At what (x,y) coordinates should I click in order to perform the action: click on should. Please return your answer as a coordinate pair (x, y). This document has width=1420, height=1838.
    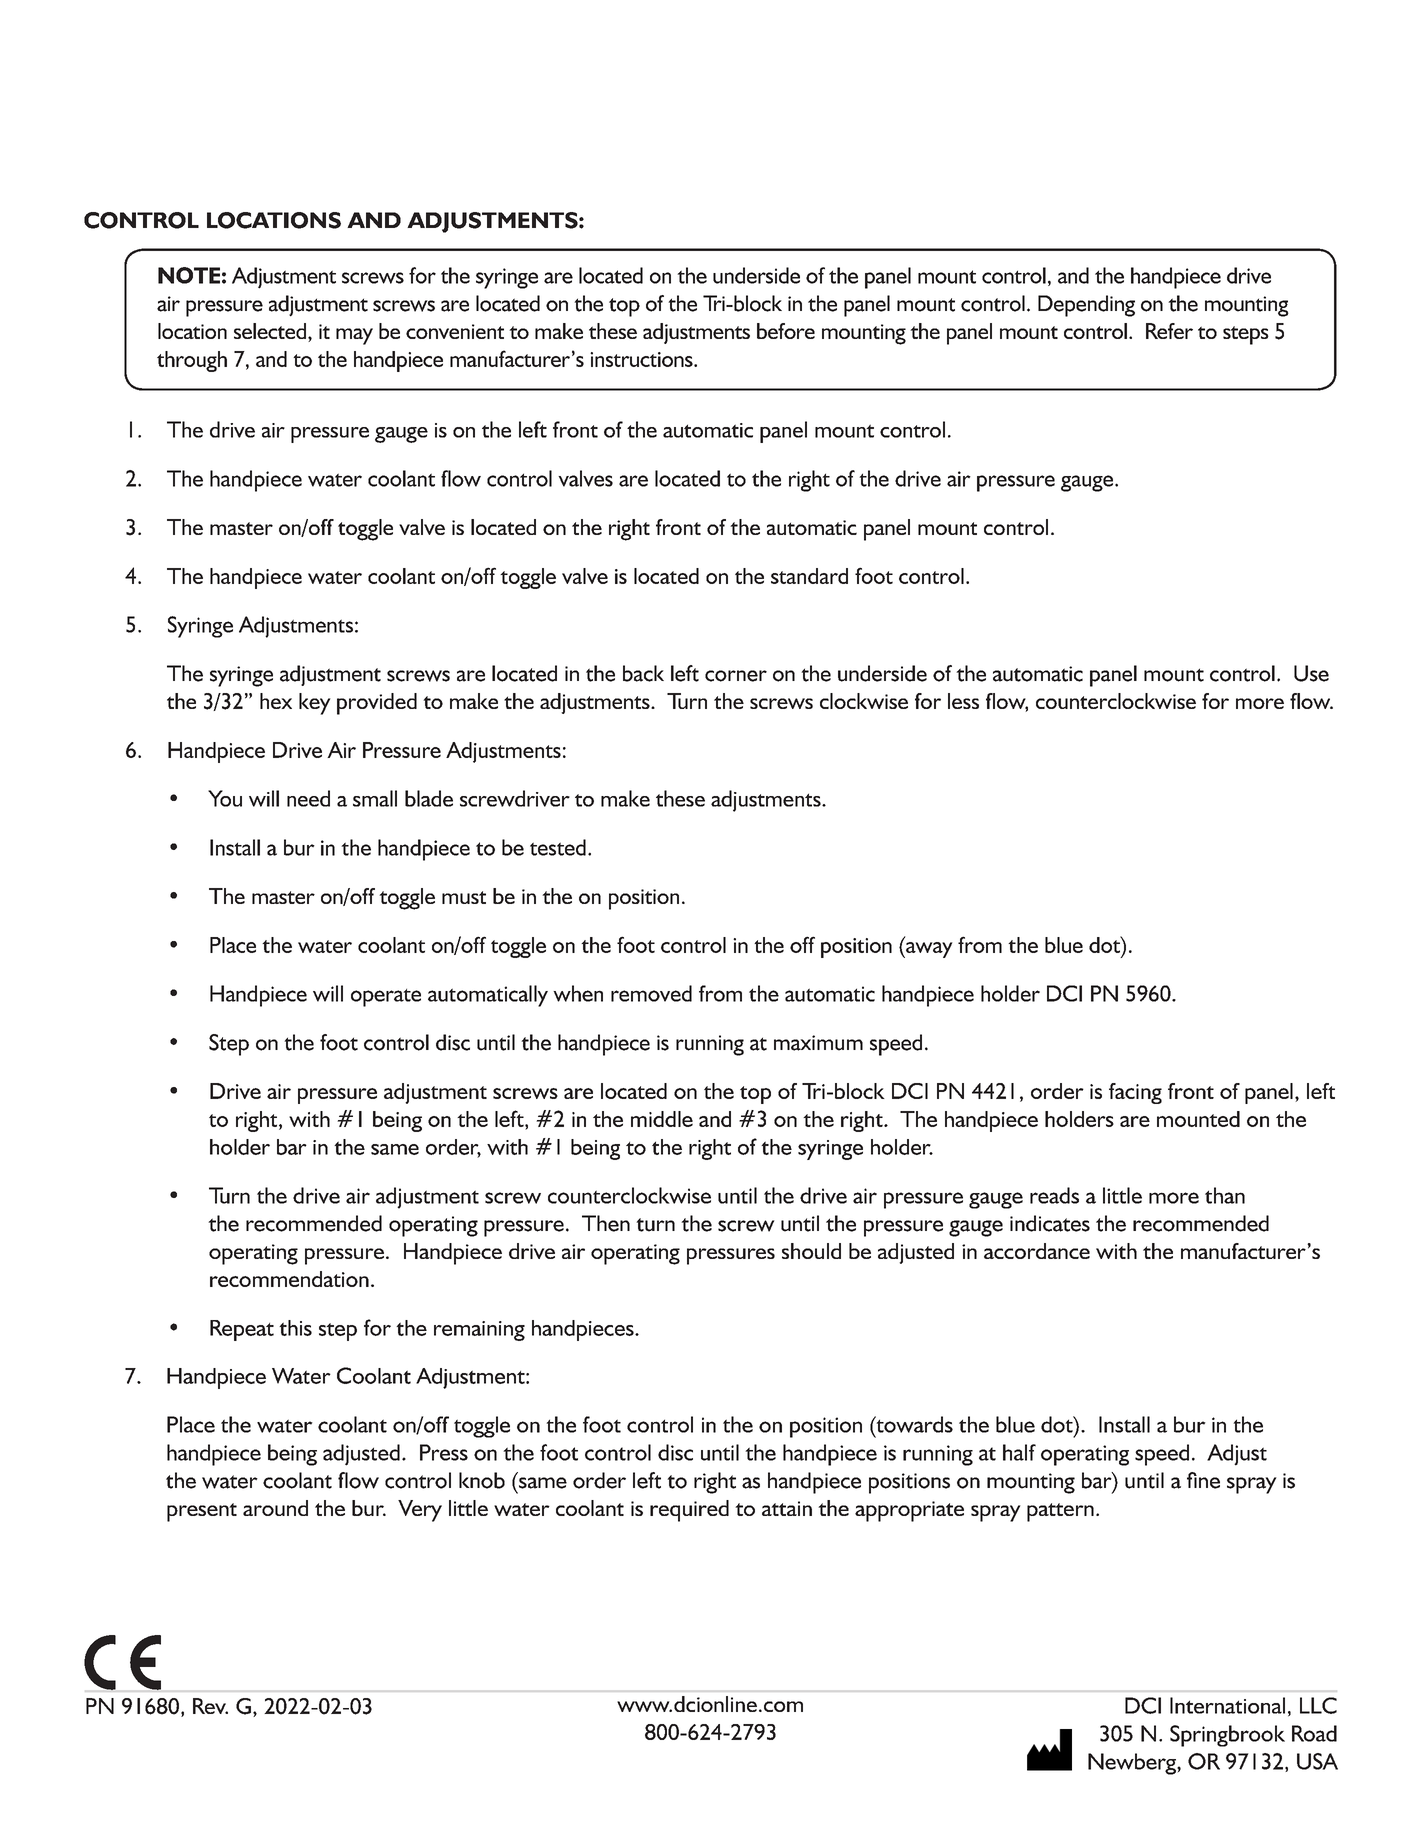
    Looking at the image, I should click on (811, 1251).
